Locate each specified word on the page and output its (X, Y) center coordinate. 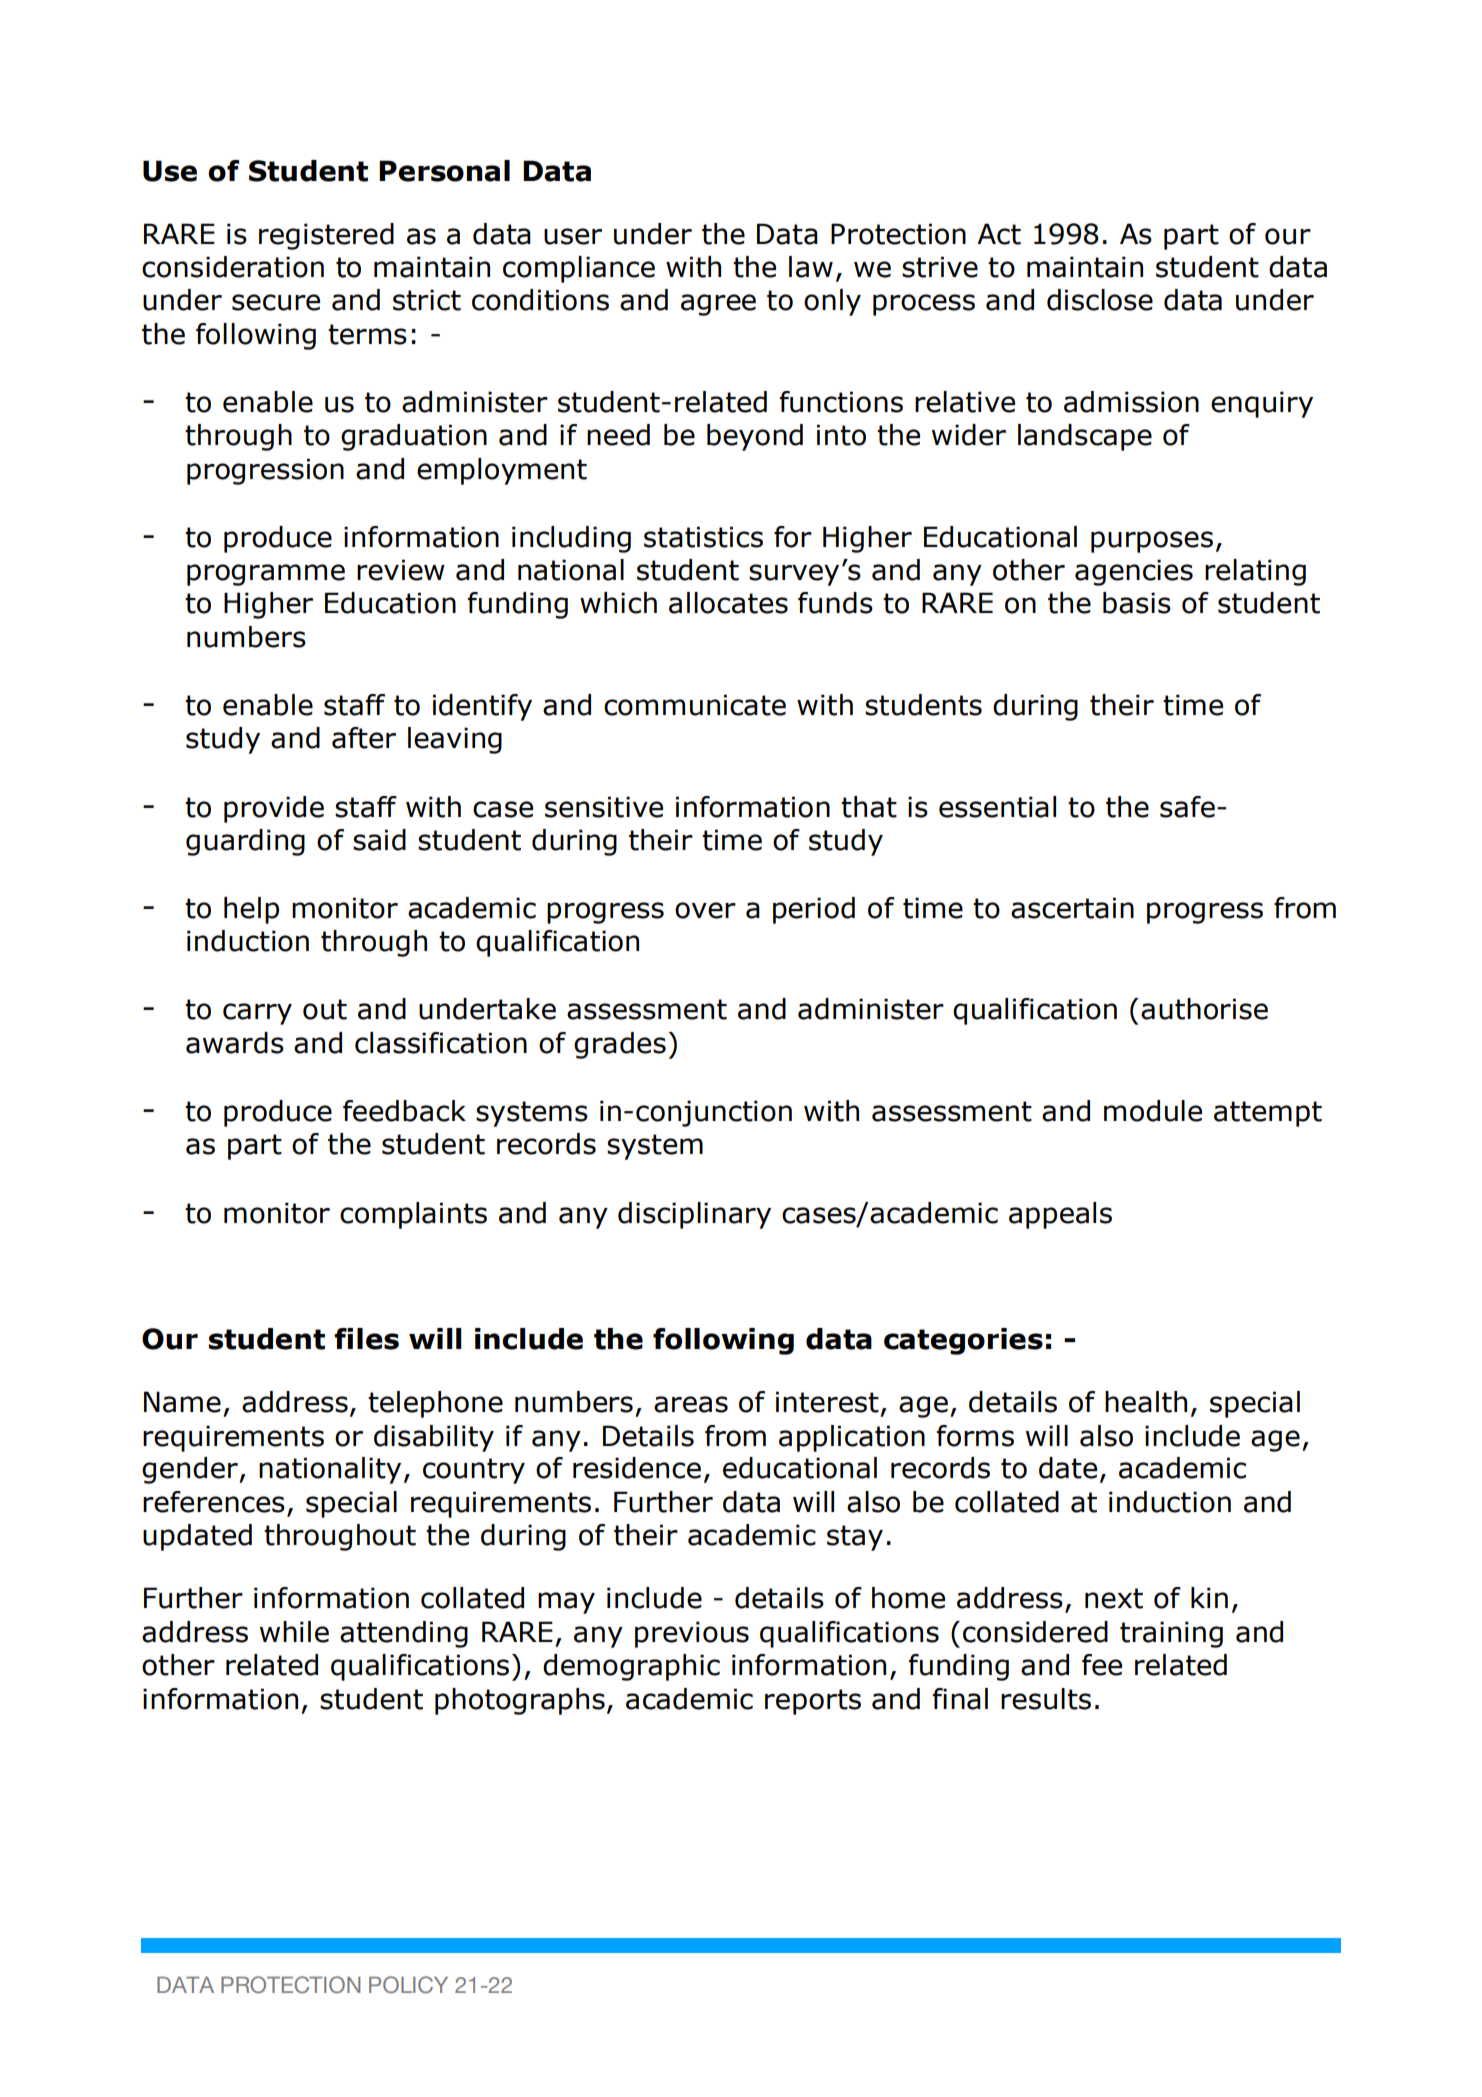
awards (235, 1043)
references (214, 1502)
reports (813, 1702)
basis (1137, 603)
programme (266, 575)
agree (718, 305)
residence (637, 1468)
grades (620, 1045)
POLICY (408, 1984)
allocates (728, 603)
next (1114, 1598)
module (1153, 1111)
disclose (1100, 300)
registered (326, 236)
